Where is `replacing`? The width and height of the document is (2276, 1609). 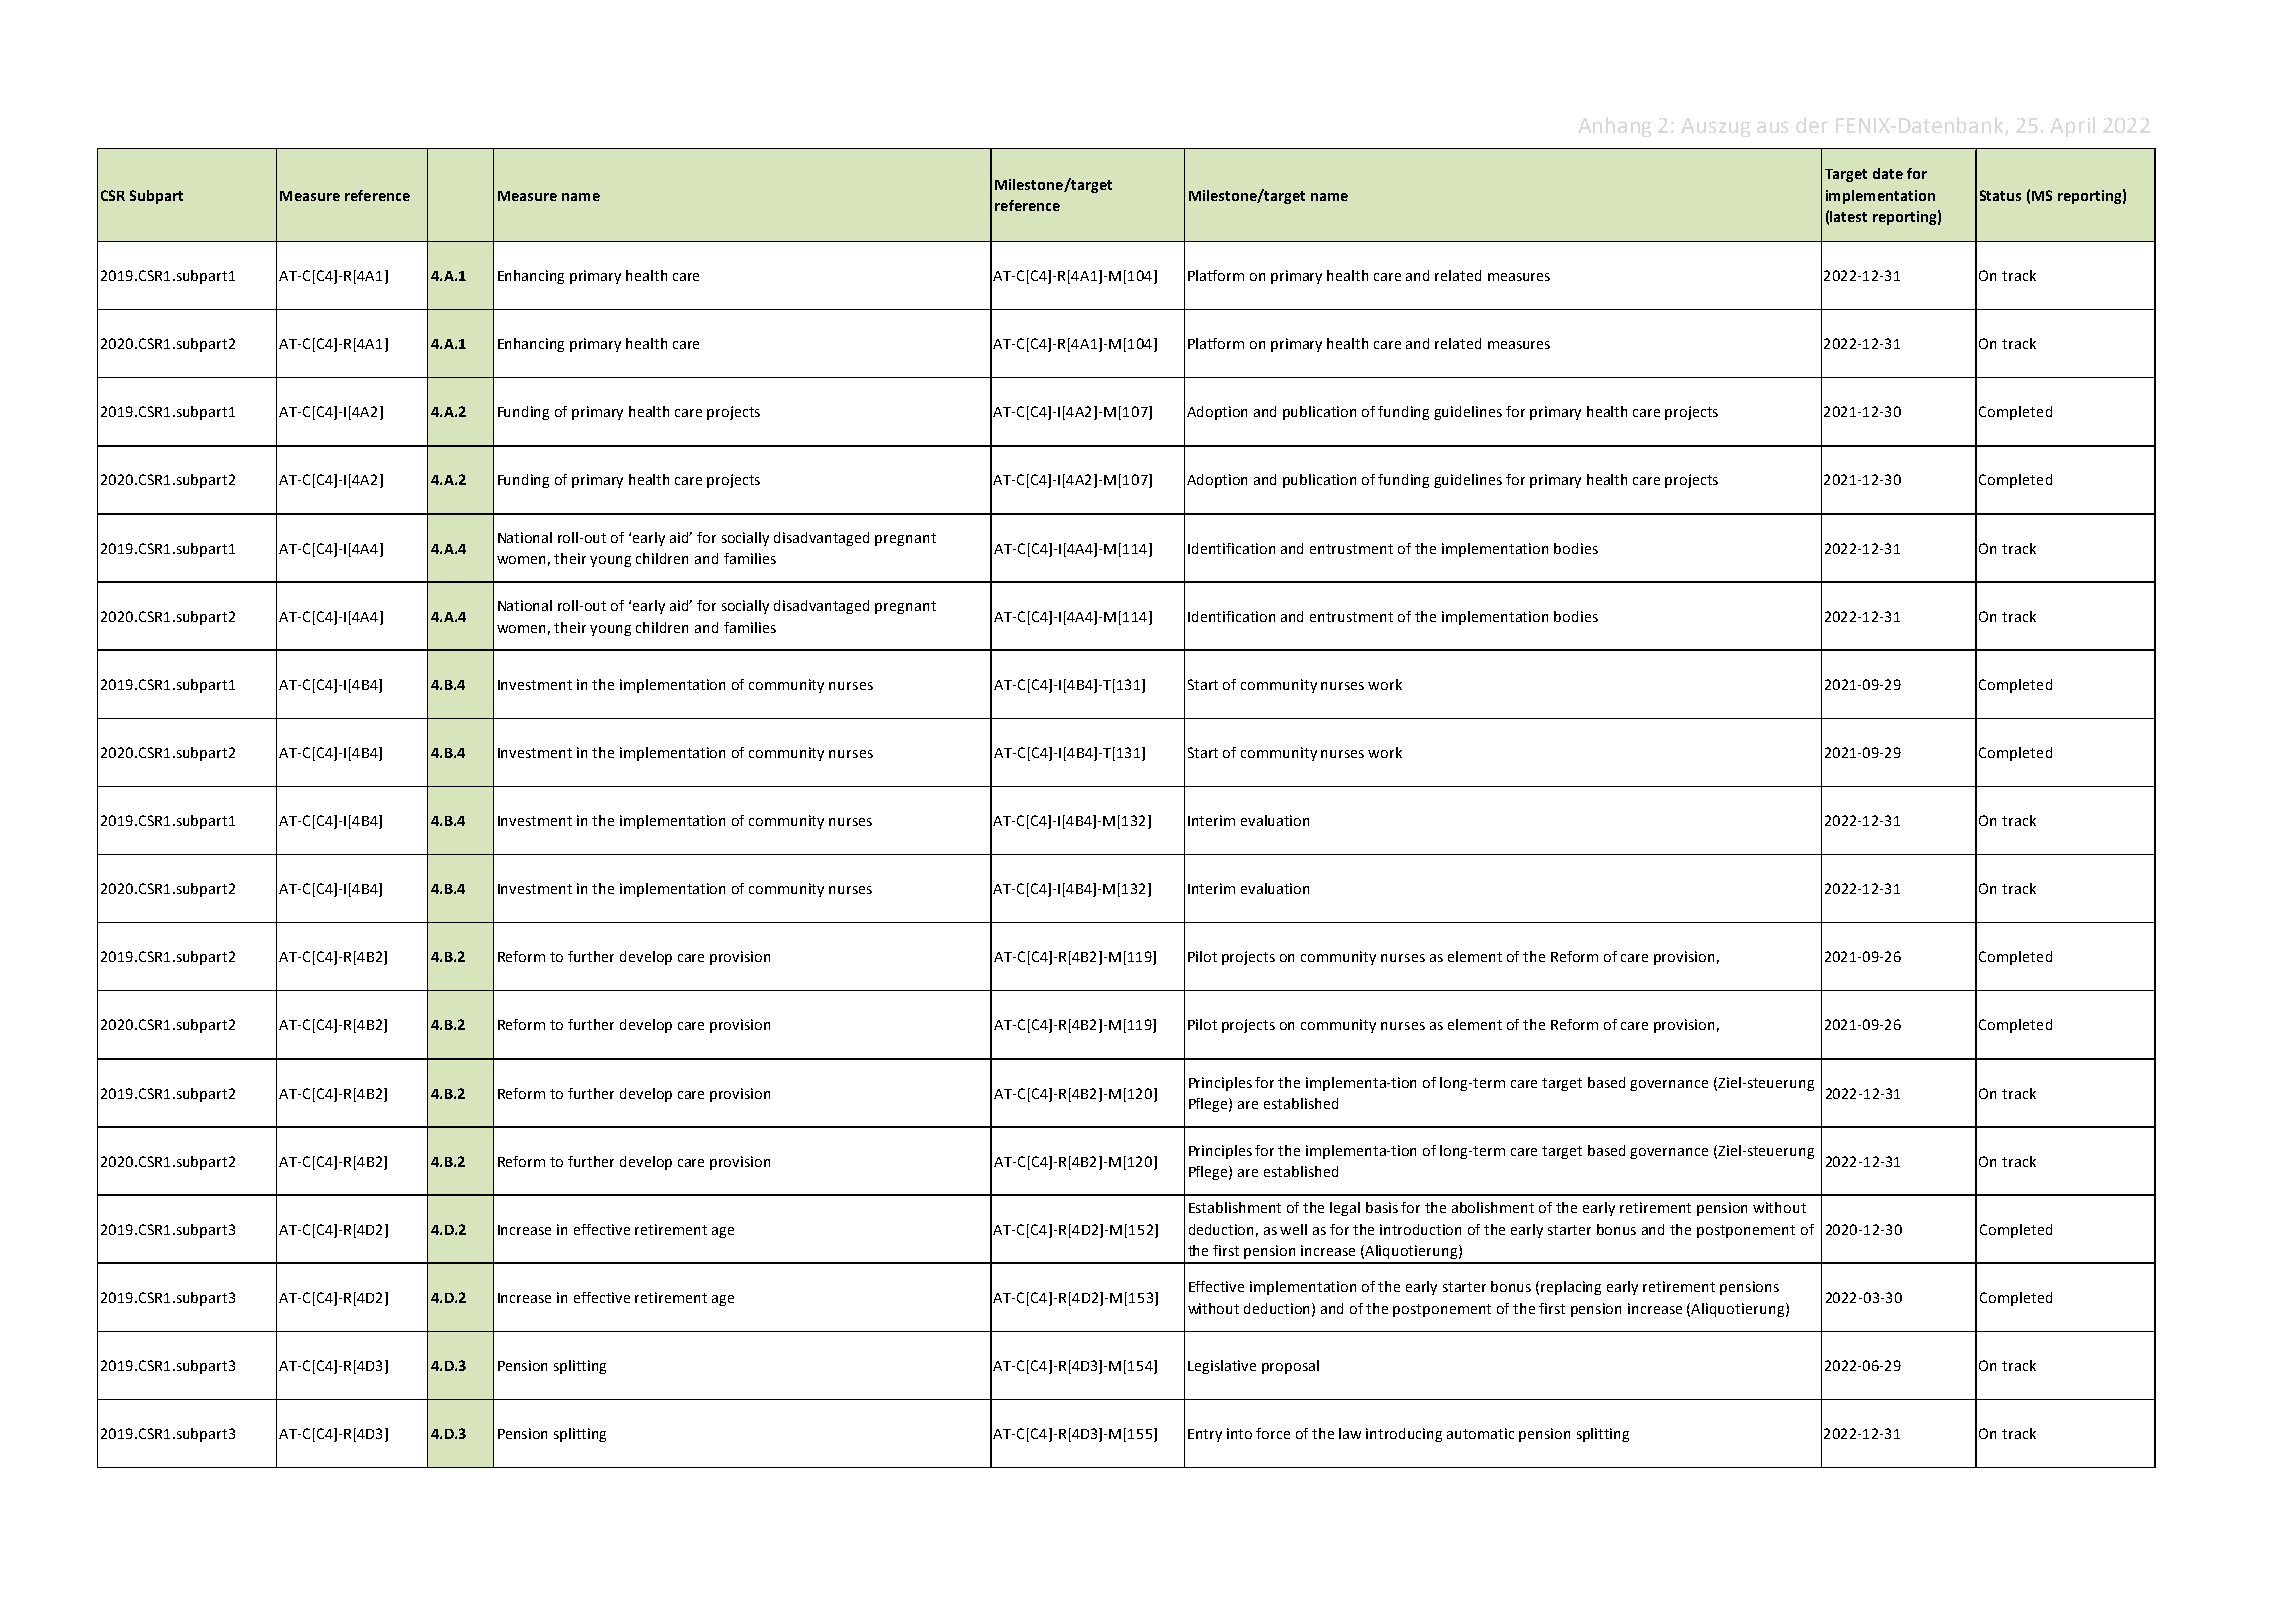
replacing is located at coordinates (1571, 1288).
